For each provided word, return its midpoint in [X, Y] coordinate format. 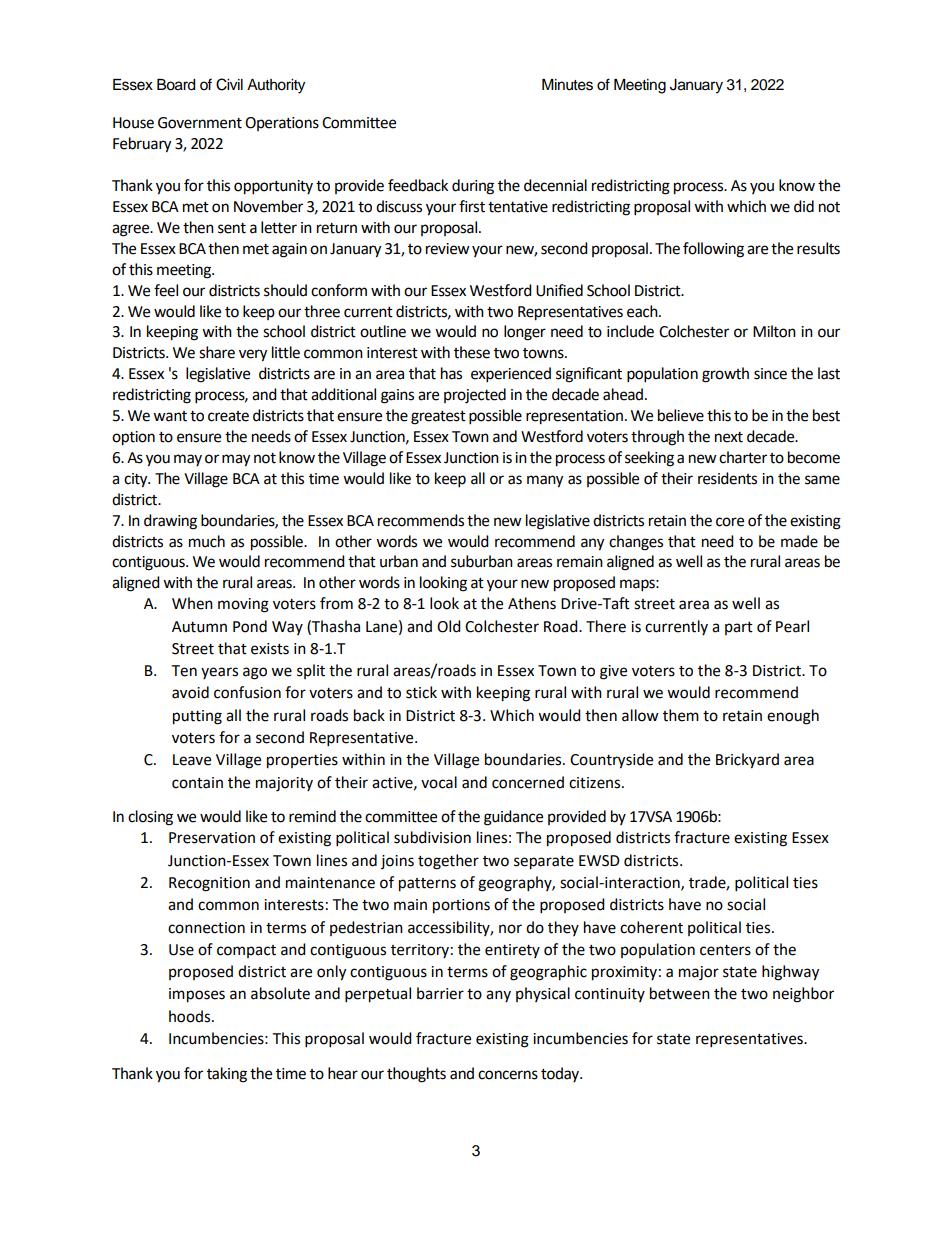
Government [200, 123]
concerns [508, 1075]
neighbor [803, 995]
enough [793, 717]
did [804, 206]
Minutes [567, 85]
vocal [439, 782]
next [729, 437]
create [228, 416]
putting [197, 717]
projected [475, 396]
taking [227, 1075]
